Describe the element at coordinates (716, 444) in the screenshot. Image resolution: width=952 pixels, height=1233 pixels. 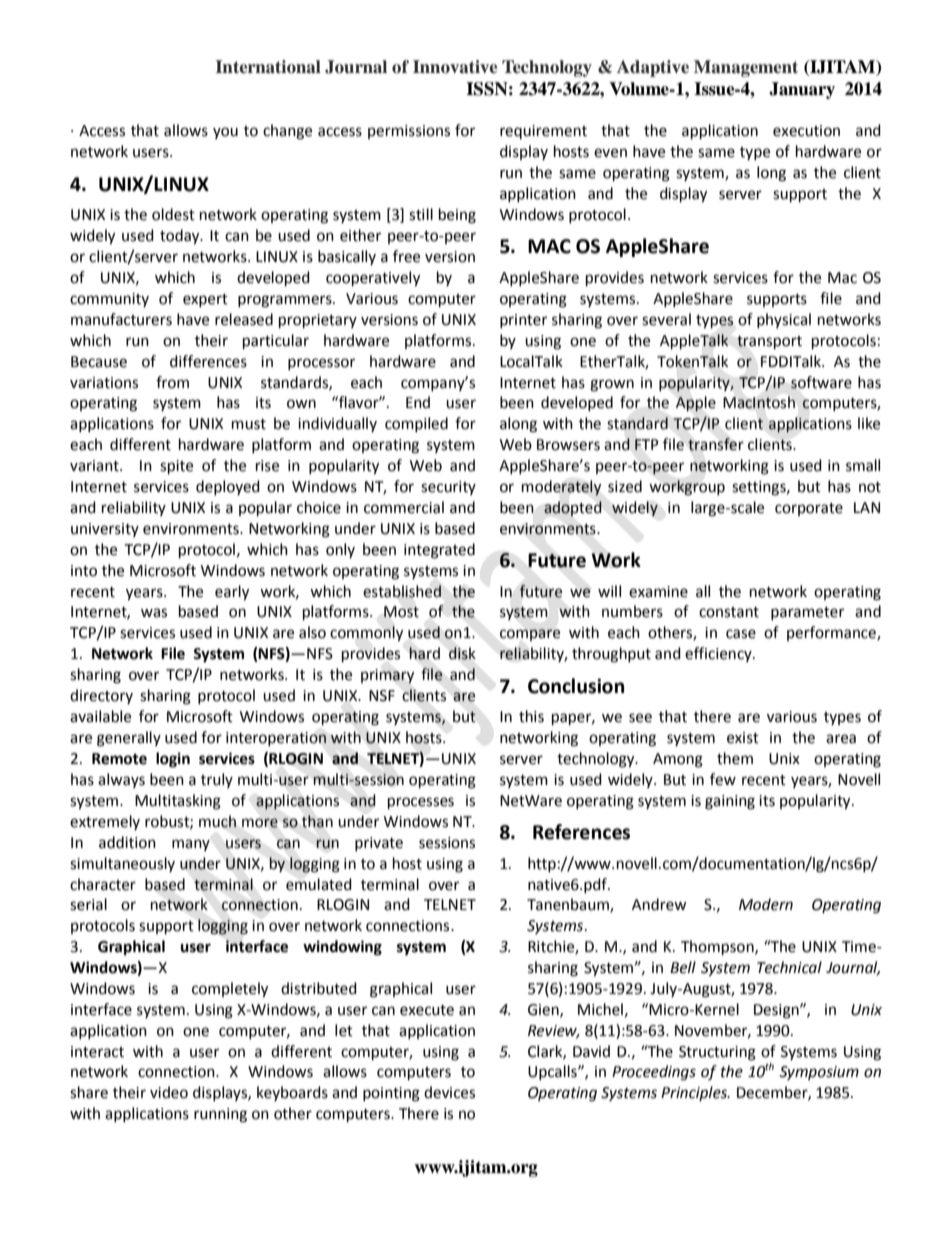
I see `transfer` at that location.
